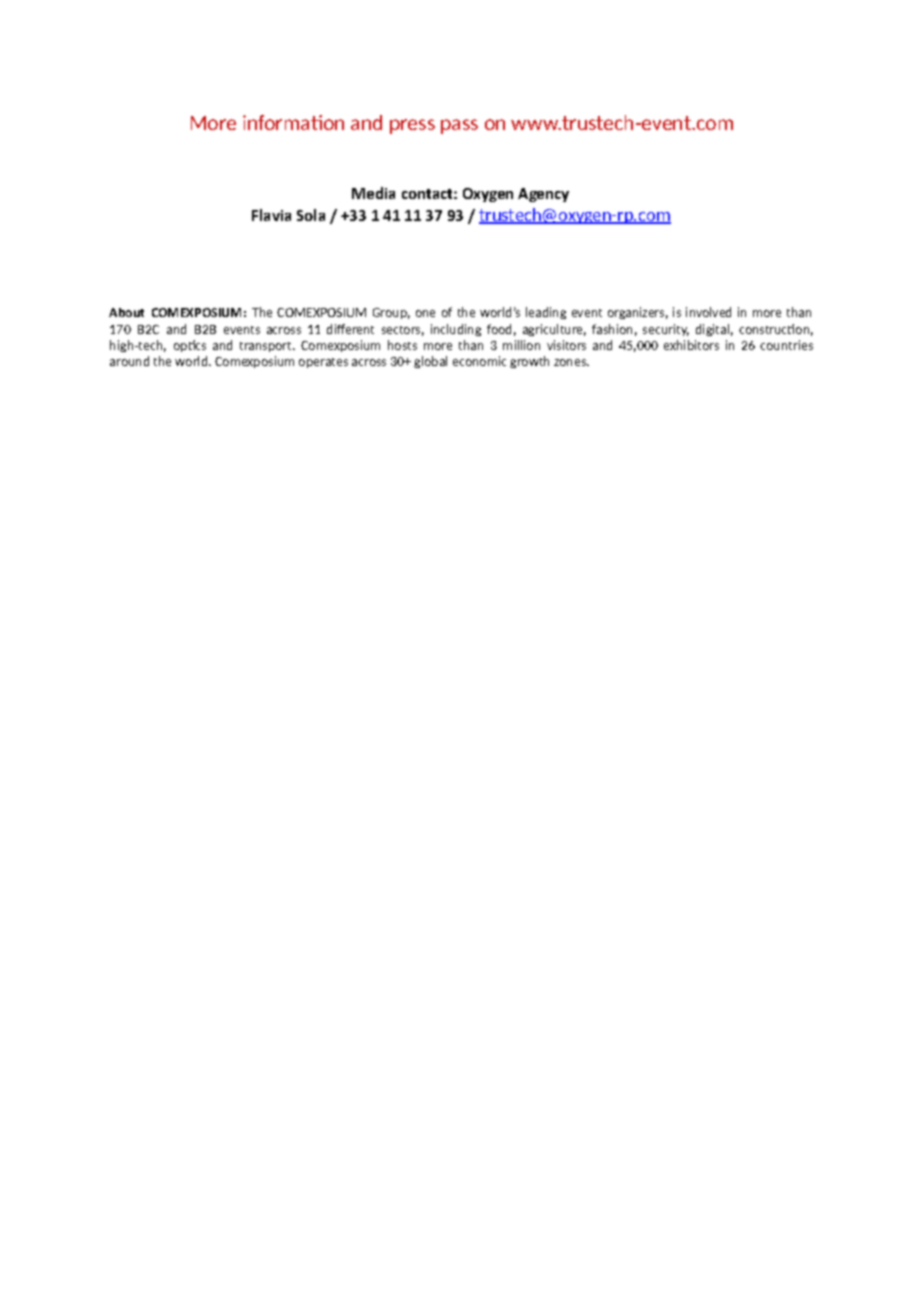  What do you see at coordinates (271, 215) in the page?
I see `Flavia` at bounding box center [271, 215].
